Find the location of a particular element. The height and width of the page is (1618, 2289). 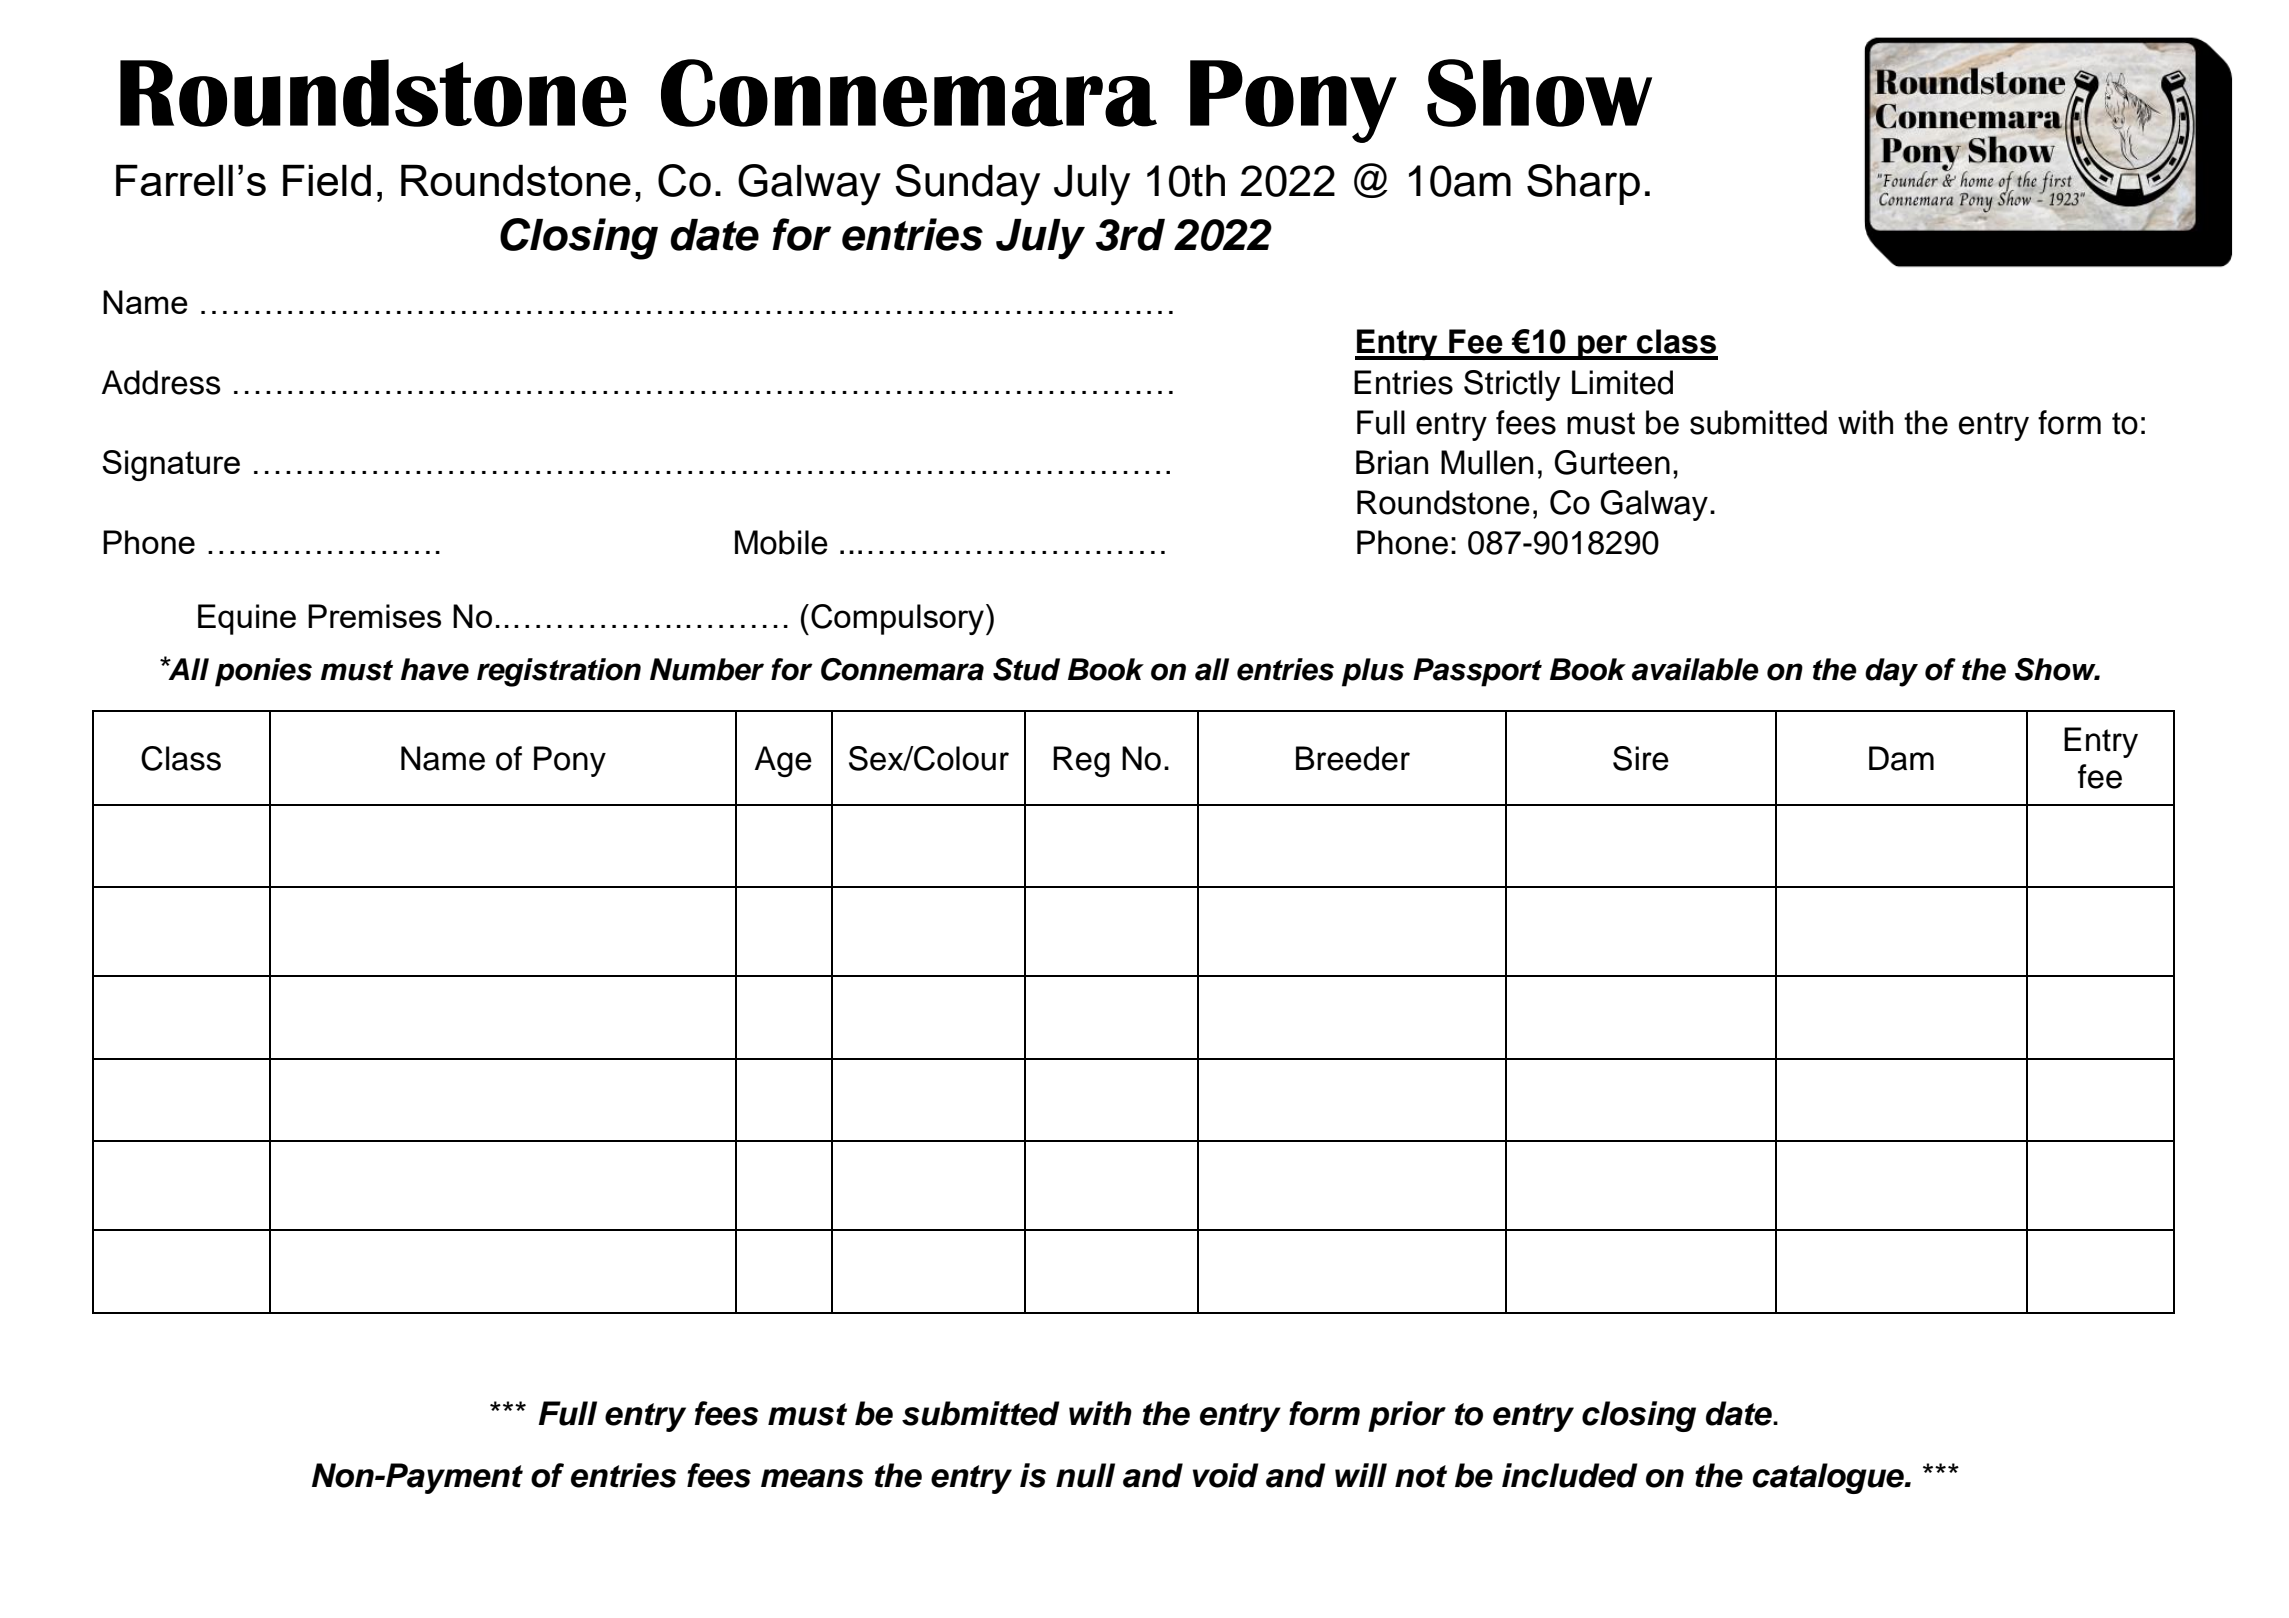

Age is located at coordinates (783, 761).
